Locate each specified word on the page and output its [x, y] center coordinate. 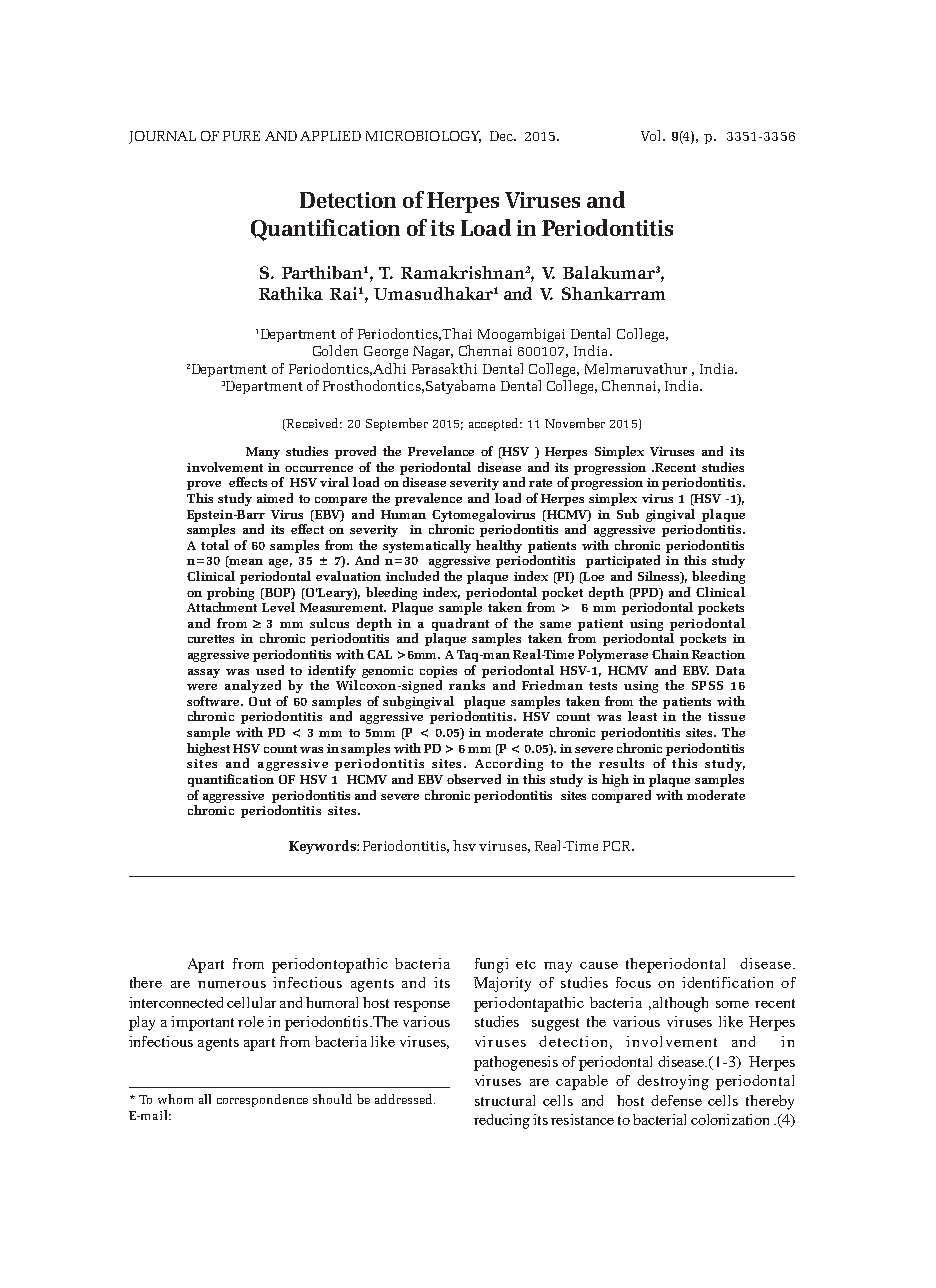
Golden [335, 350]
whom [175, 1099]
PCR [618, 846]
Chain [670, 654]
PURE [241, 136]
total [215, 545]
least [642, 716]
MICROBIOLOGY [423, 137]
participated [623, 561]
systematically [427, 546]
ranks [467, 685]
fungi [491, 965]
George [386, 352]
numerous [232, 984]
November [575, 423]
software [214, 701]
